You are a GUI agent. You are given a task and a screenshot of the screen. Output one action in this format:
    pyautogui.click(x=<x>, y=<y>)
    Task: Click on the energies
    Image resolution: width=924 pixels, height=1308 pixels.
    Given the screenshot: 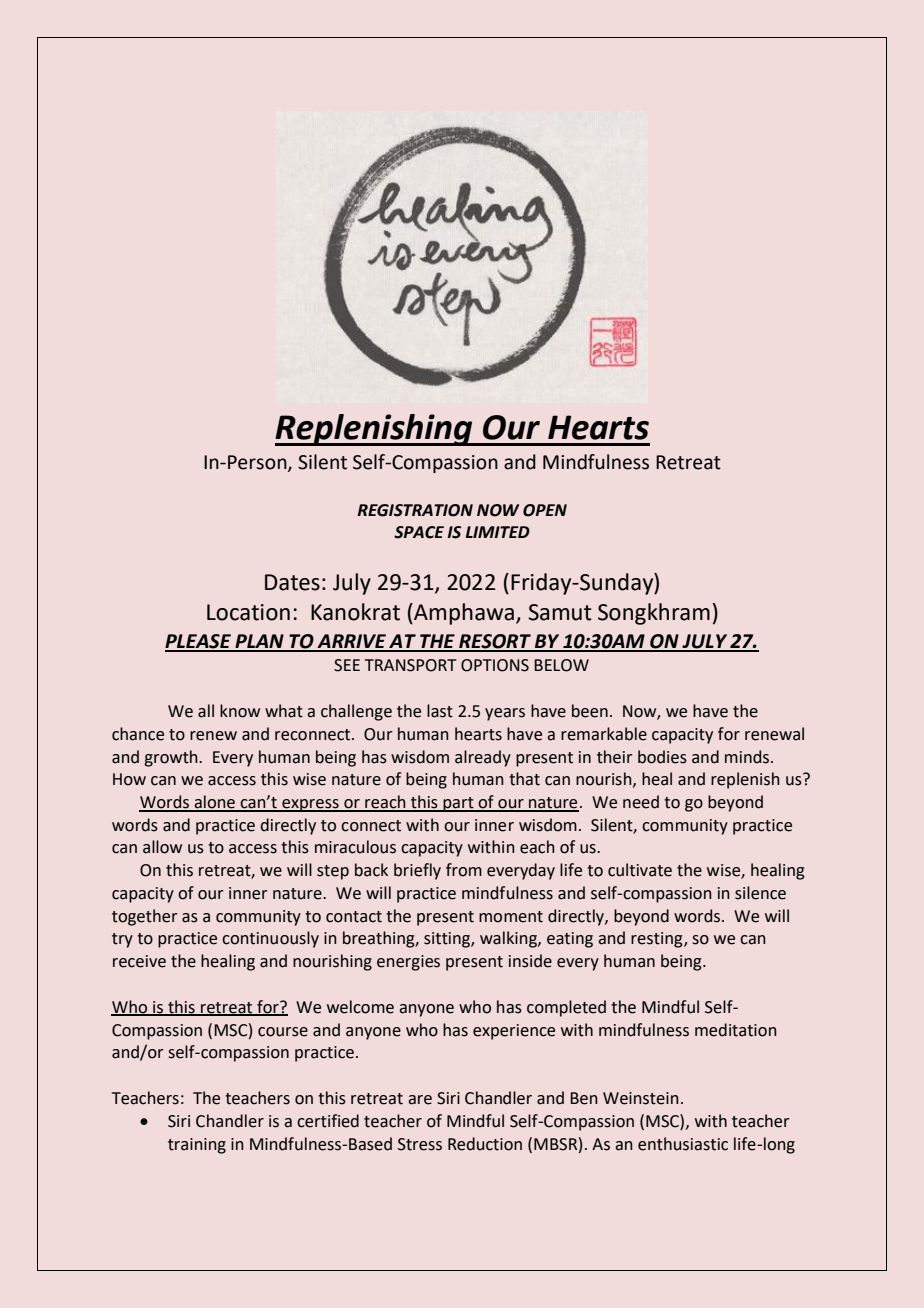 What is the action you would take?
    pyautogui.click(x=408, y=963)
